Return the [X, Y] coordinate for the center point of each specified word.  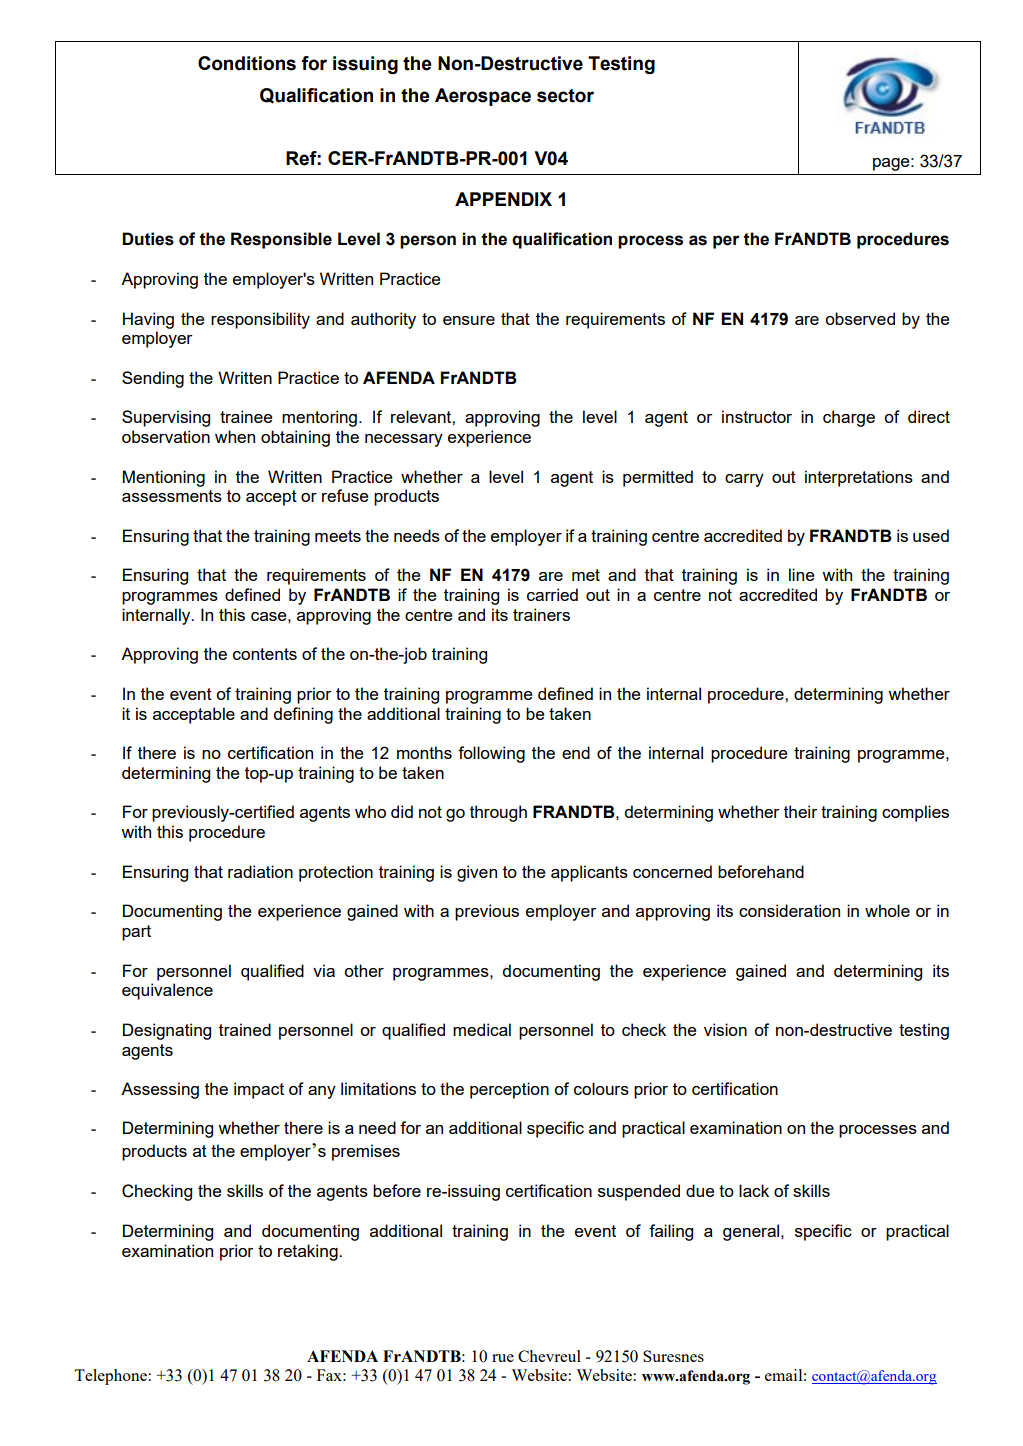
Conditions [247, 63]
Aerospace [483, 97]
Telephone [111, 1377]
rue [503, 1358]
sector [565, 96]
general [752, 1232]
